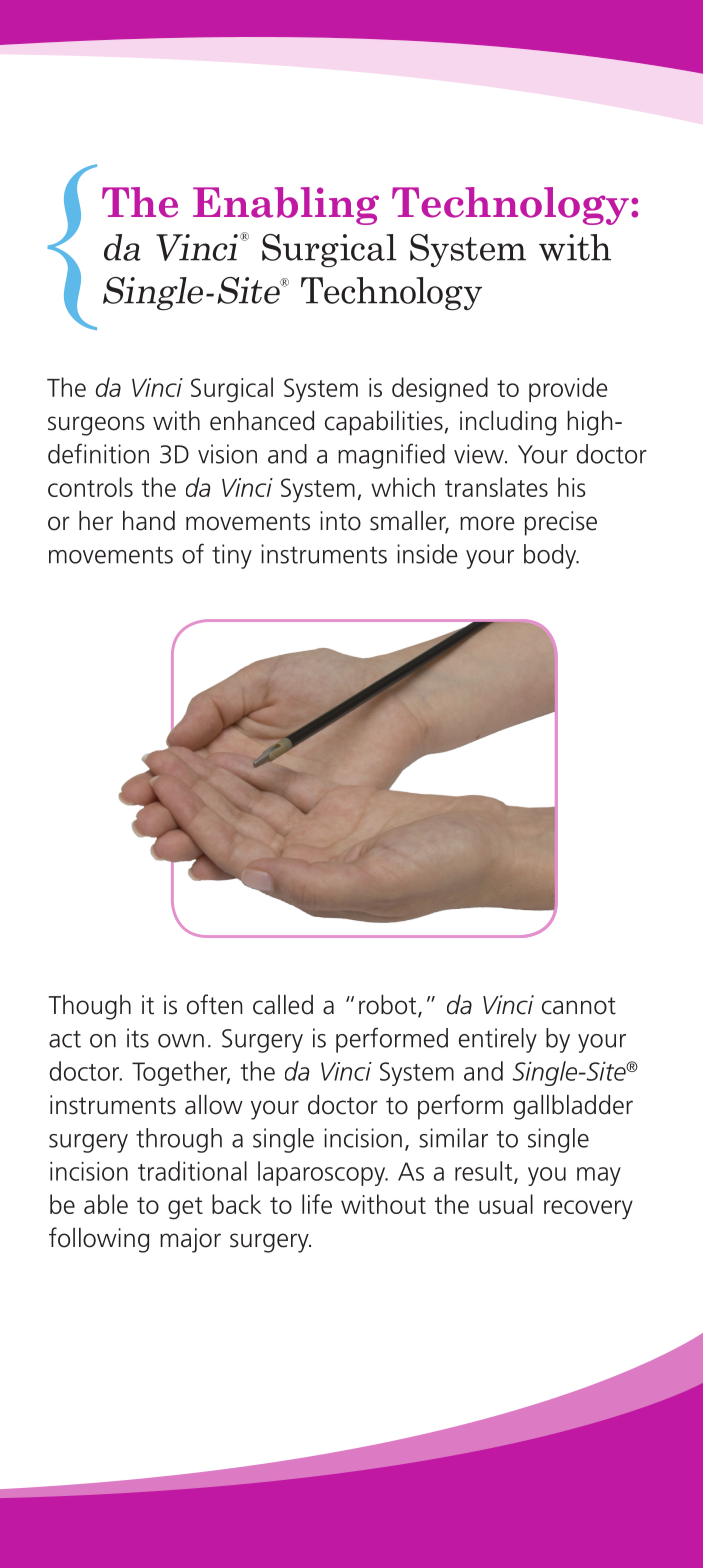  I want to click on Though, so click(89, 1007).
